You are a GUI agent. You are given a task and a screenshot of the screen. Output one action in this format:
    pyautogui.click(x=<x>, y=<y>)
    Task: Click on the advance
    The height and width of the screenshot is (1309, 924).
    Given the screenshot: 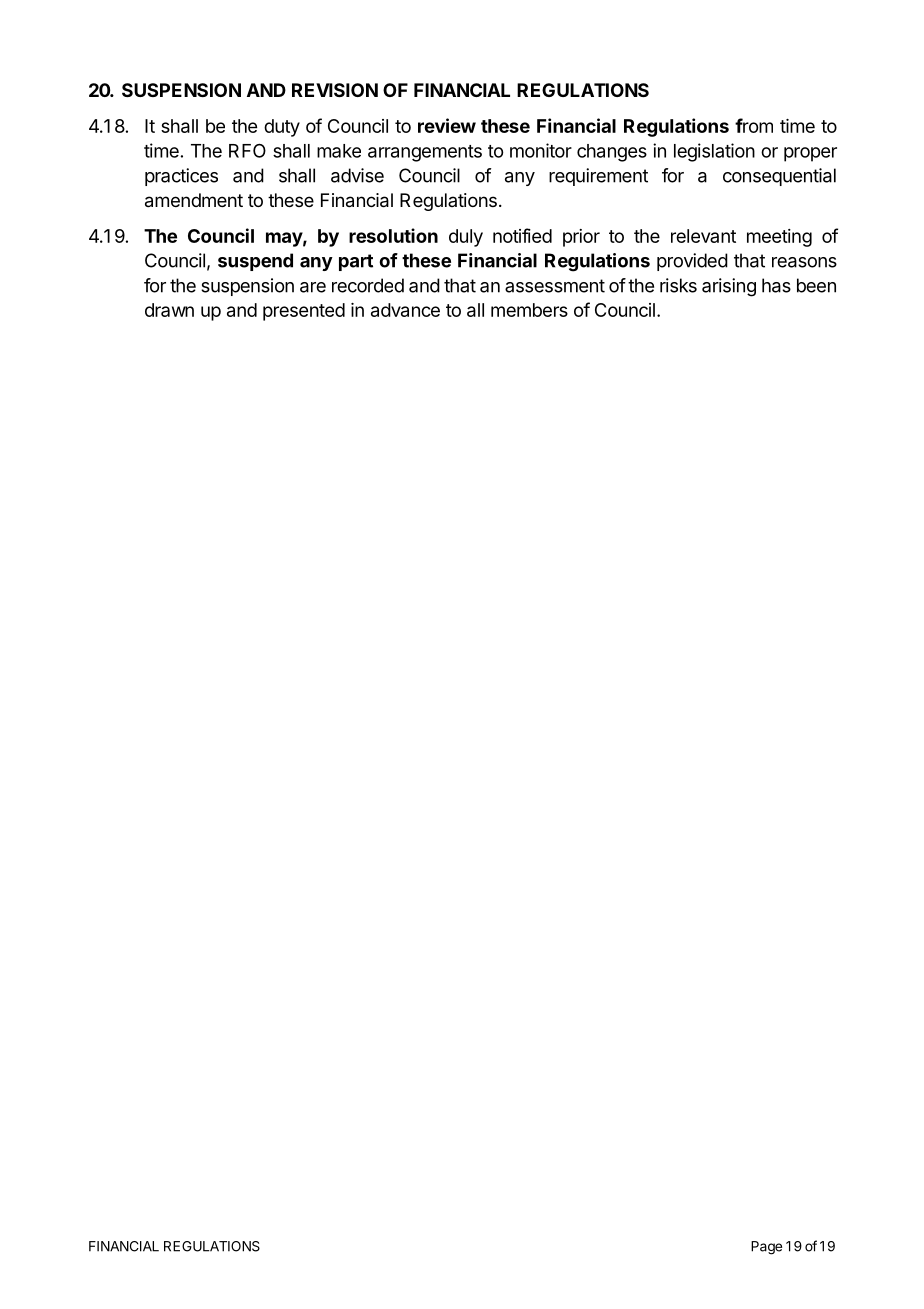 What is the action you would take?
    pyautogui.click(x=405, y=310)
